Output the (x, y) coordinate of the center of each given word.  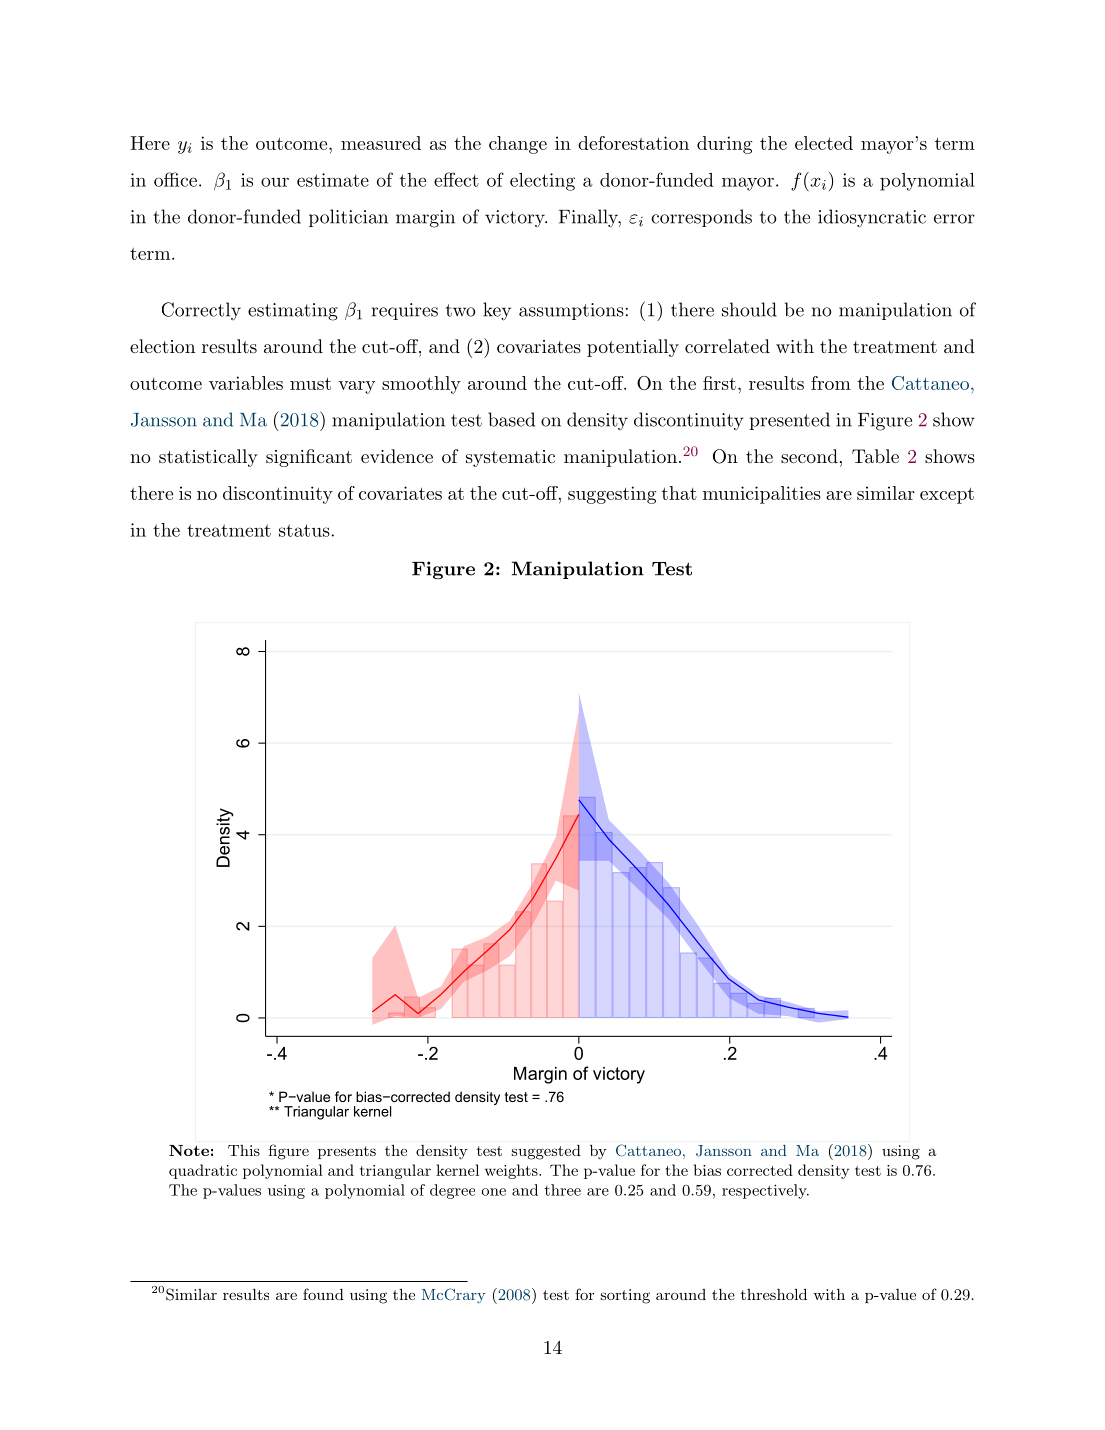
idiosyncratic (872, 218)
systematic (510, 458)
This (244, 1150)
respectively (765, 1191)
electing (542, 182)
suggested (546, 1152)
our (275, 182)
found (323, 1294)
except (947, 496)
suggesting (612, 495)
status (305, 530)
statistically (208, 458)
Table (875, 456)
